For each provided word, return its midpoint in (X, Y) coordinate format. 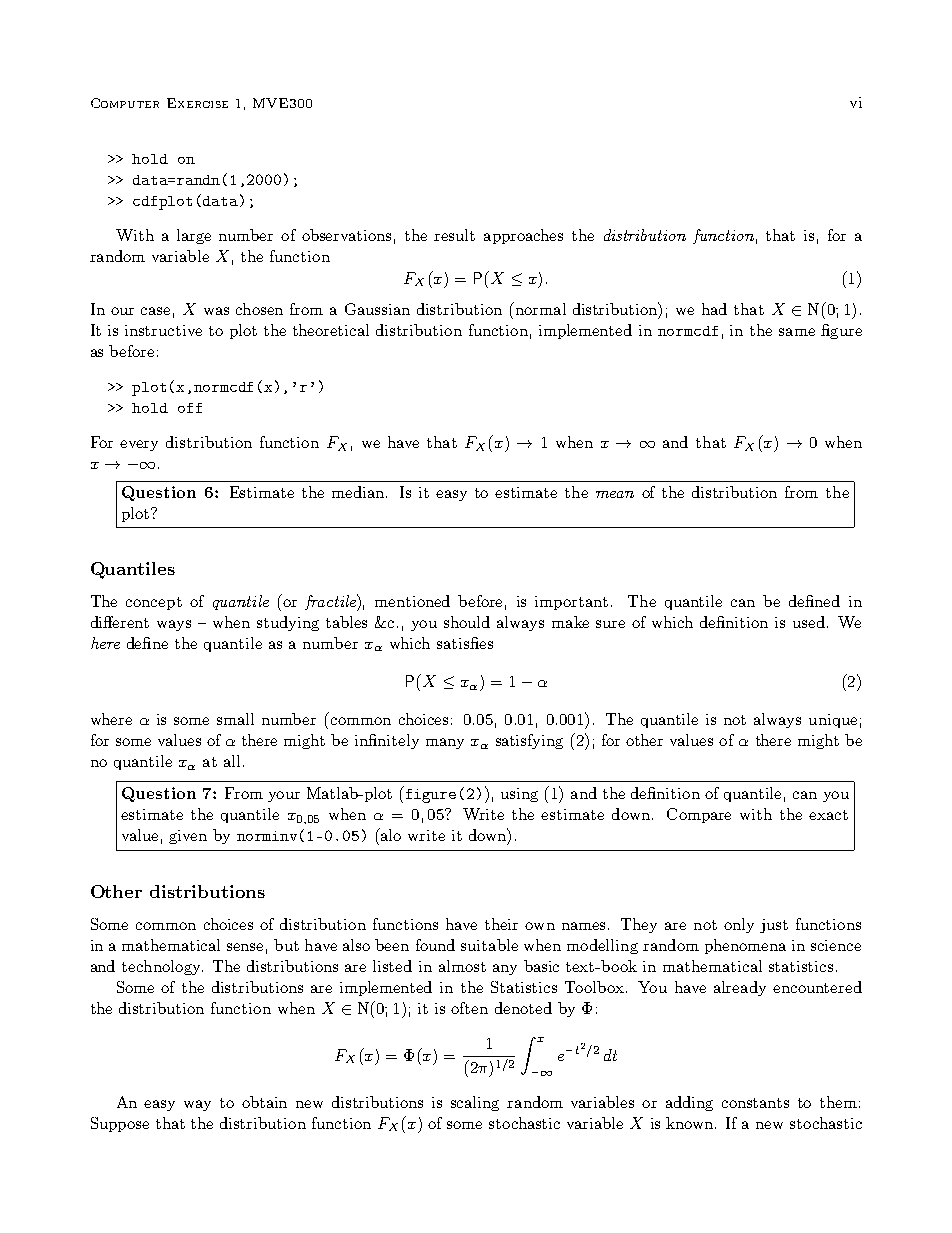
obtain (264, 1102)
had (714, 309)
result (454, 235)
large (194, 236)
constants (755, 1103)
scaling (475, 1103)
